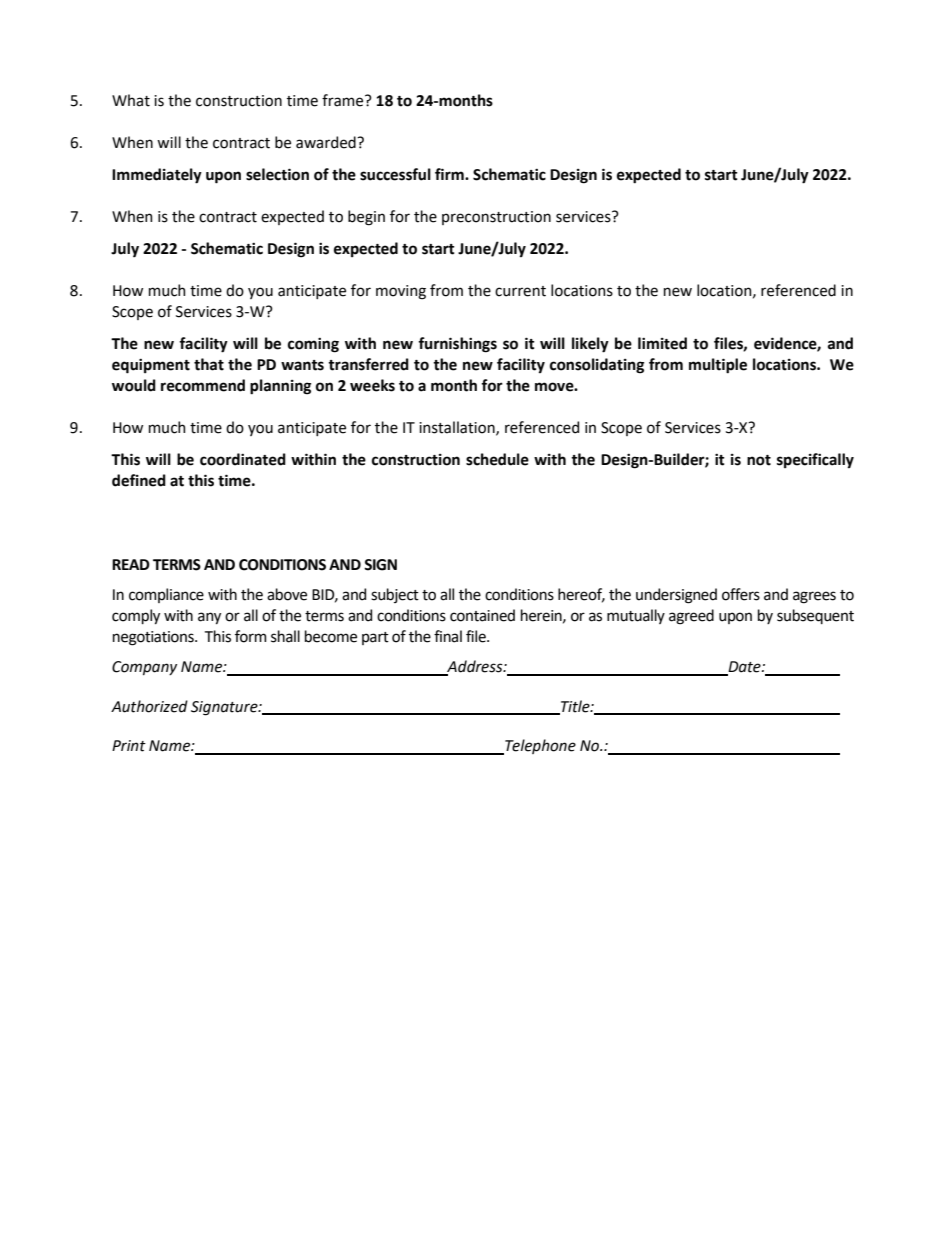 The height and width of the document is (1233, 952). I want to click on multiple, so click(718, 366).
